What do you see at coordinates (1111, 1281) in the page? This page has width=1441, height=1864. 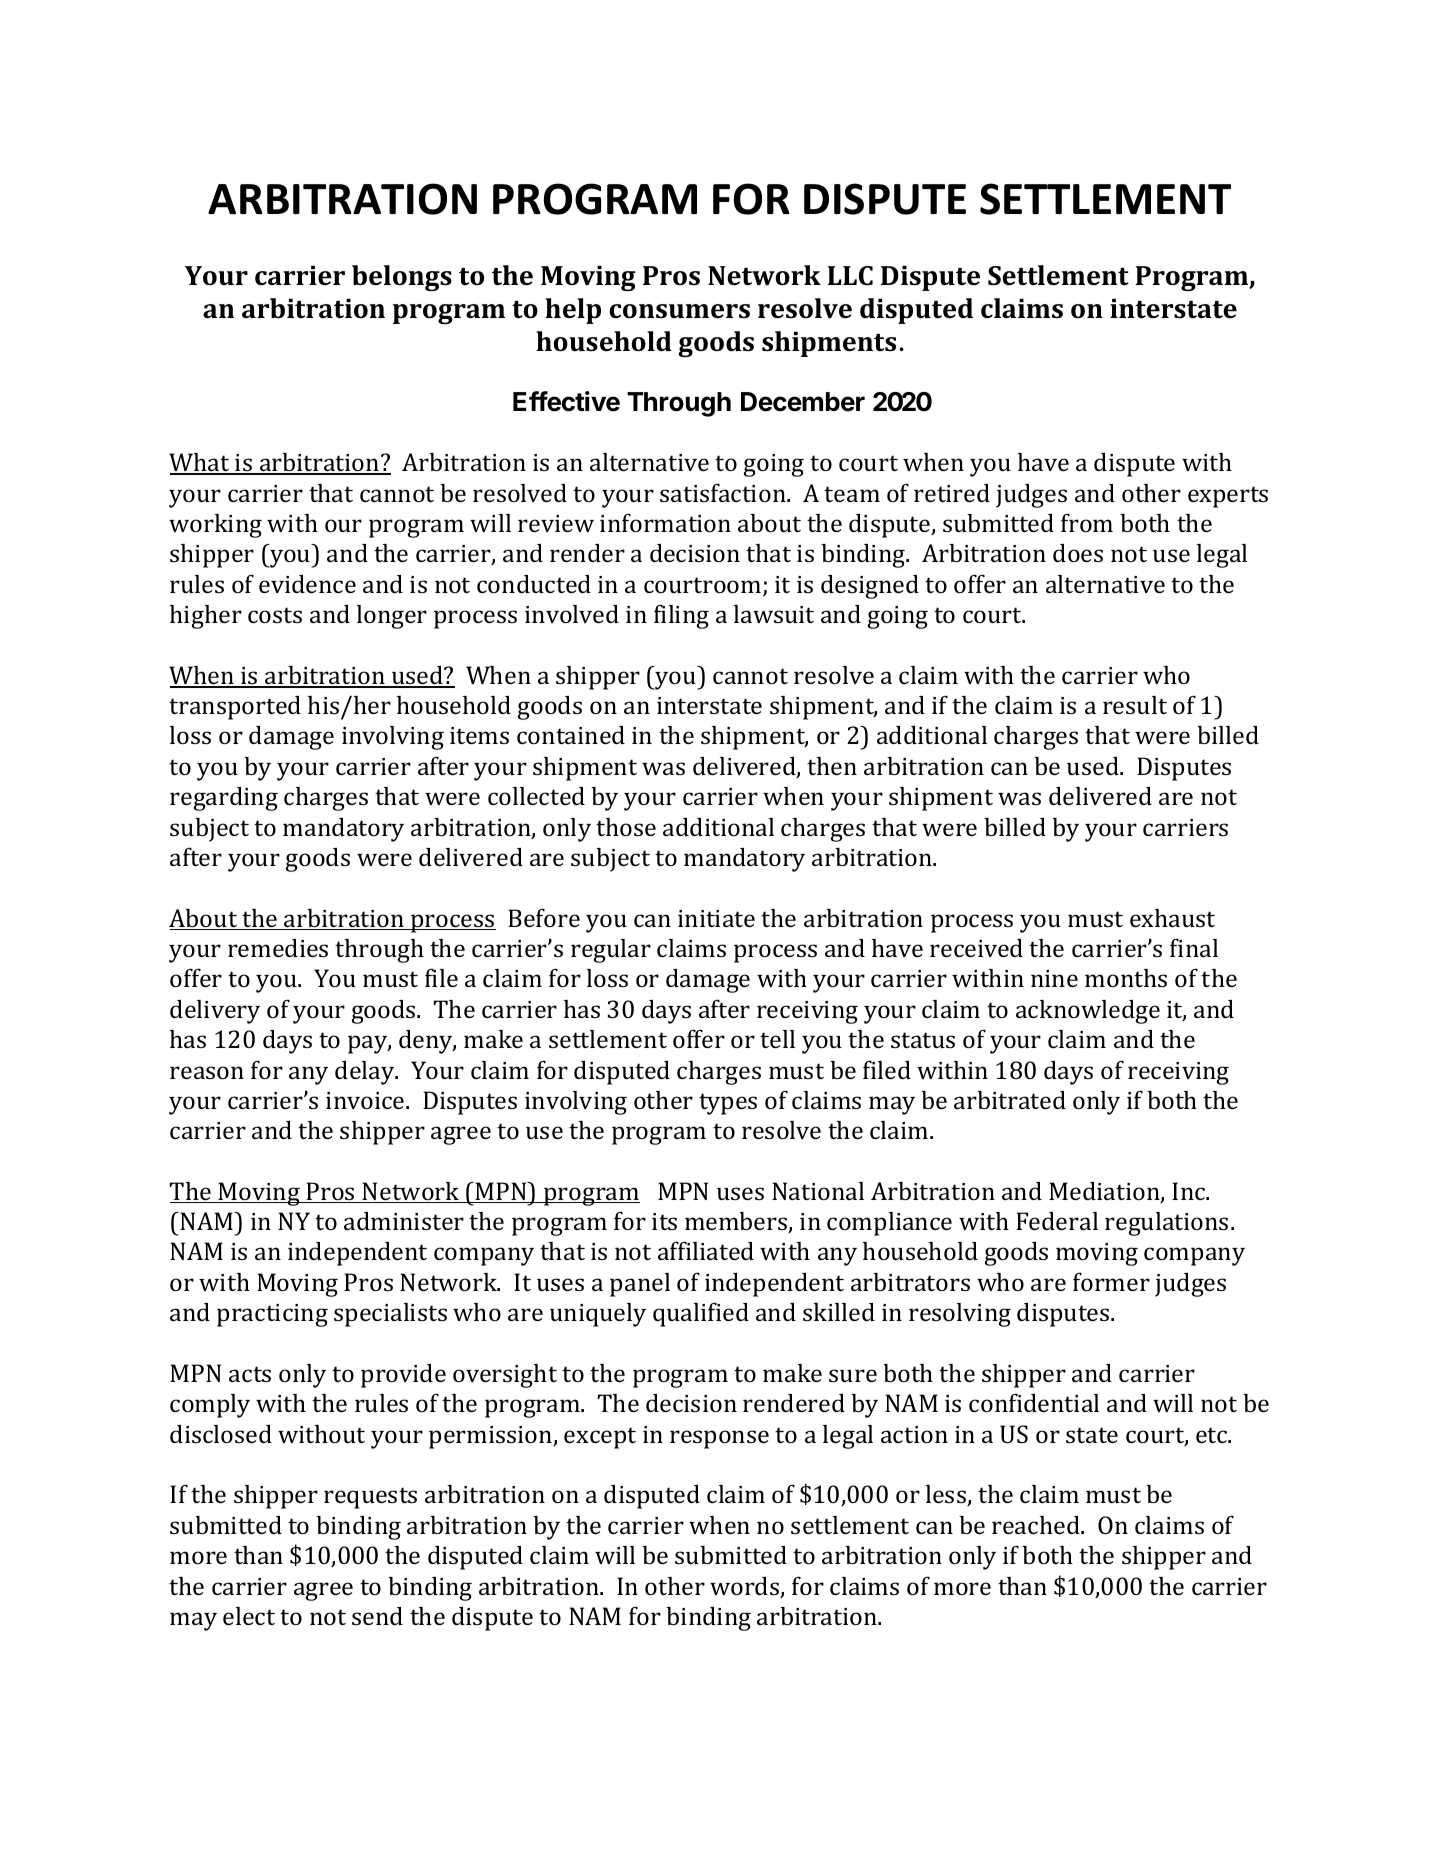 I see `former` at bounding box center [1111, 1281].
